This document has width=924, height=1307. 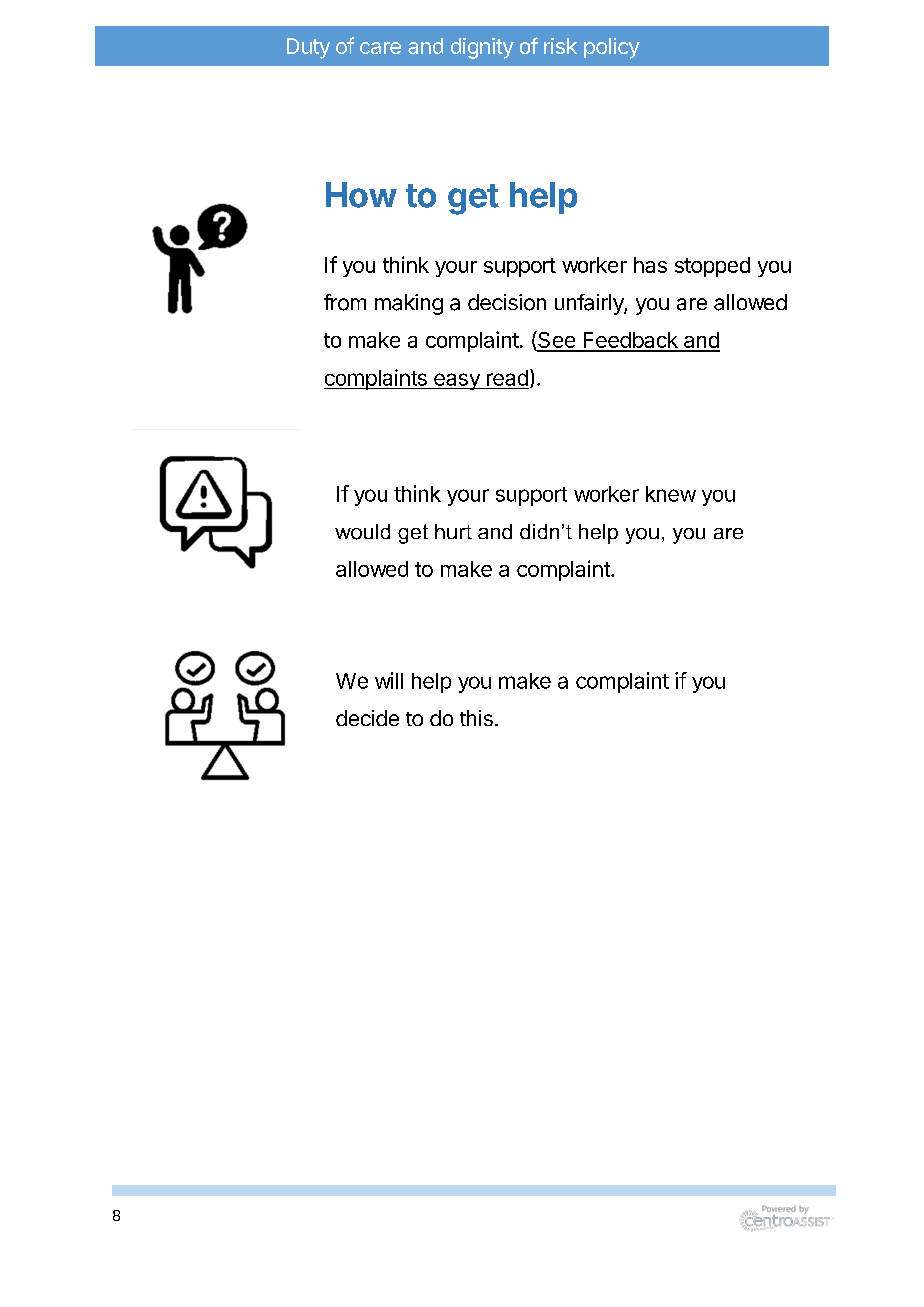 I want to click on read, so click(x=507, y=378).
